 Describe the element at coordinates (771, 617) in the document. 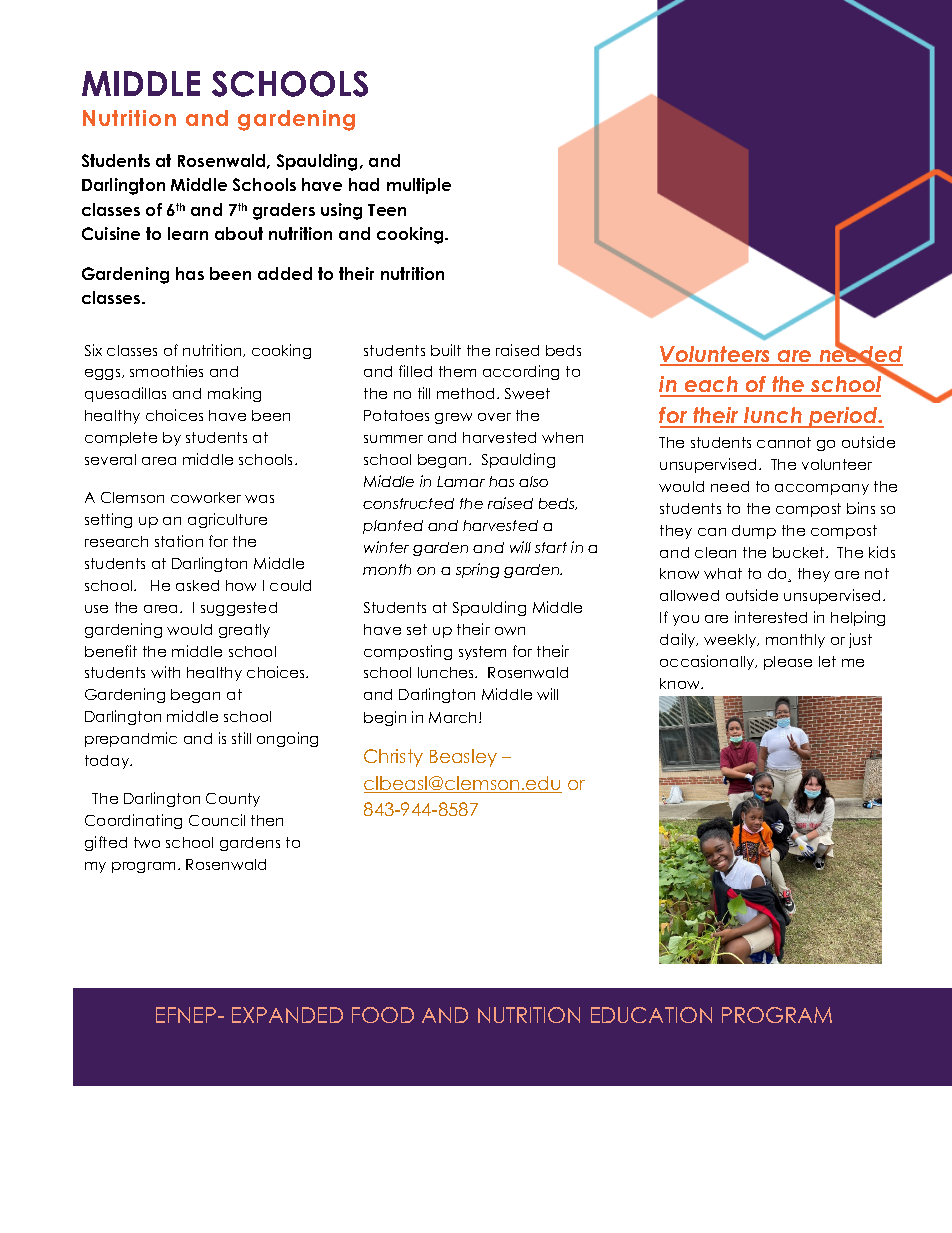

I see `interested` at that location.
